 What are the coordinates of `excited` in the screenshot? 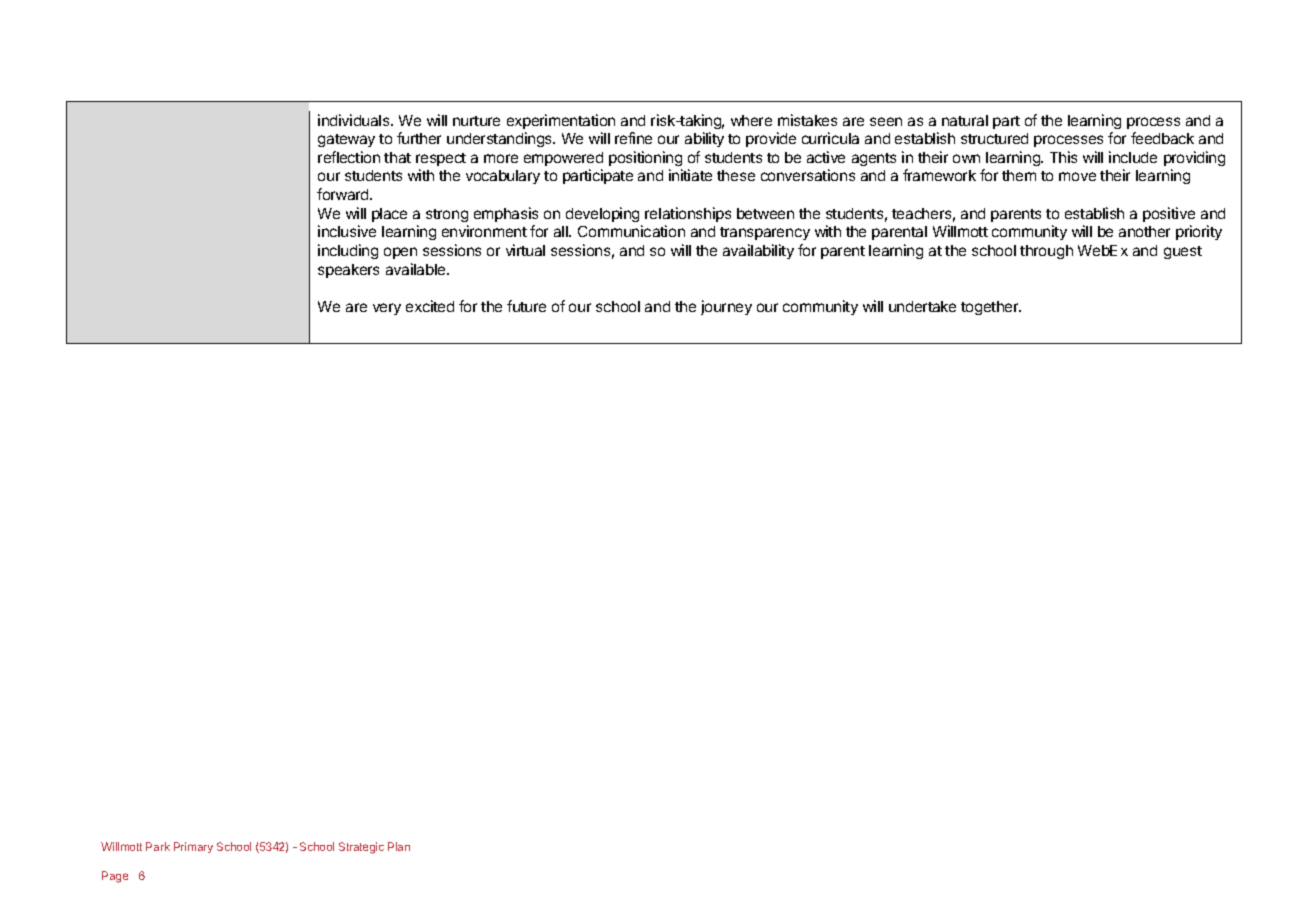 It's located at (430, 306).
